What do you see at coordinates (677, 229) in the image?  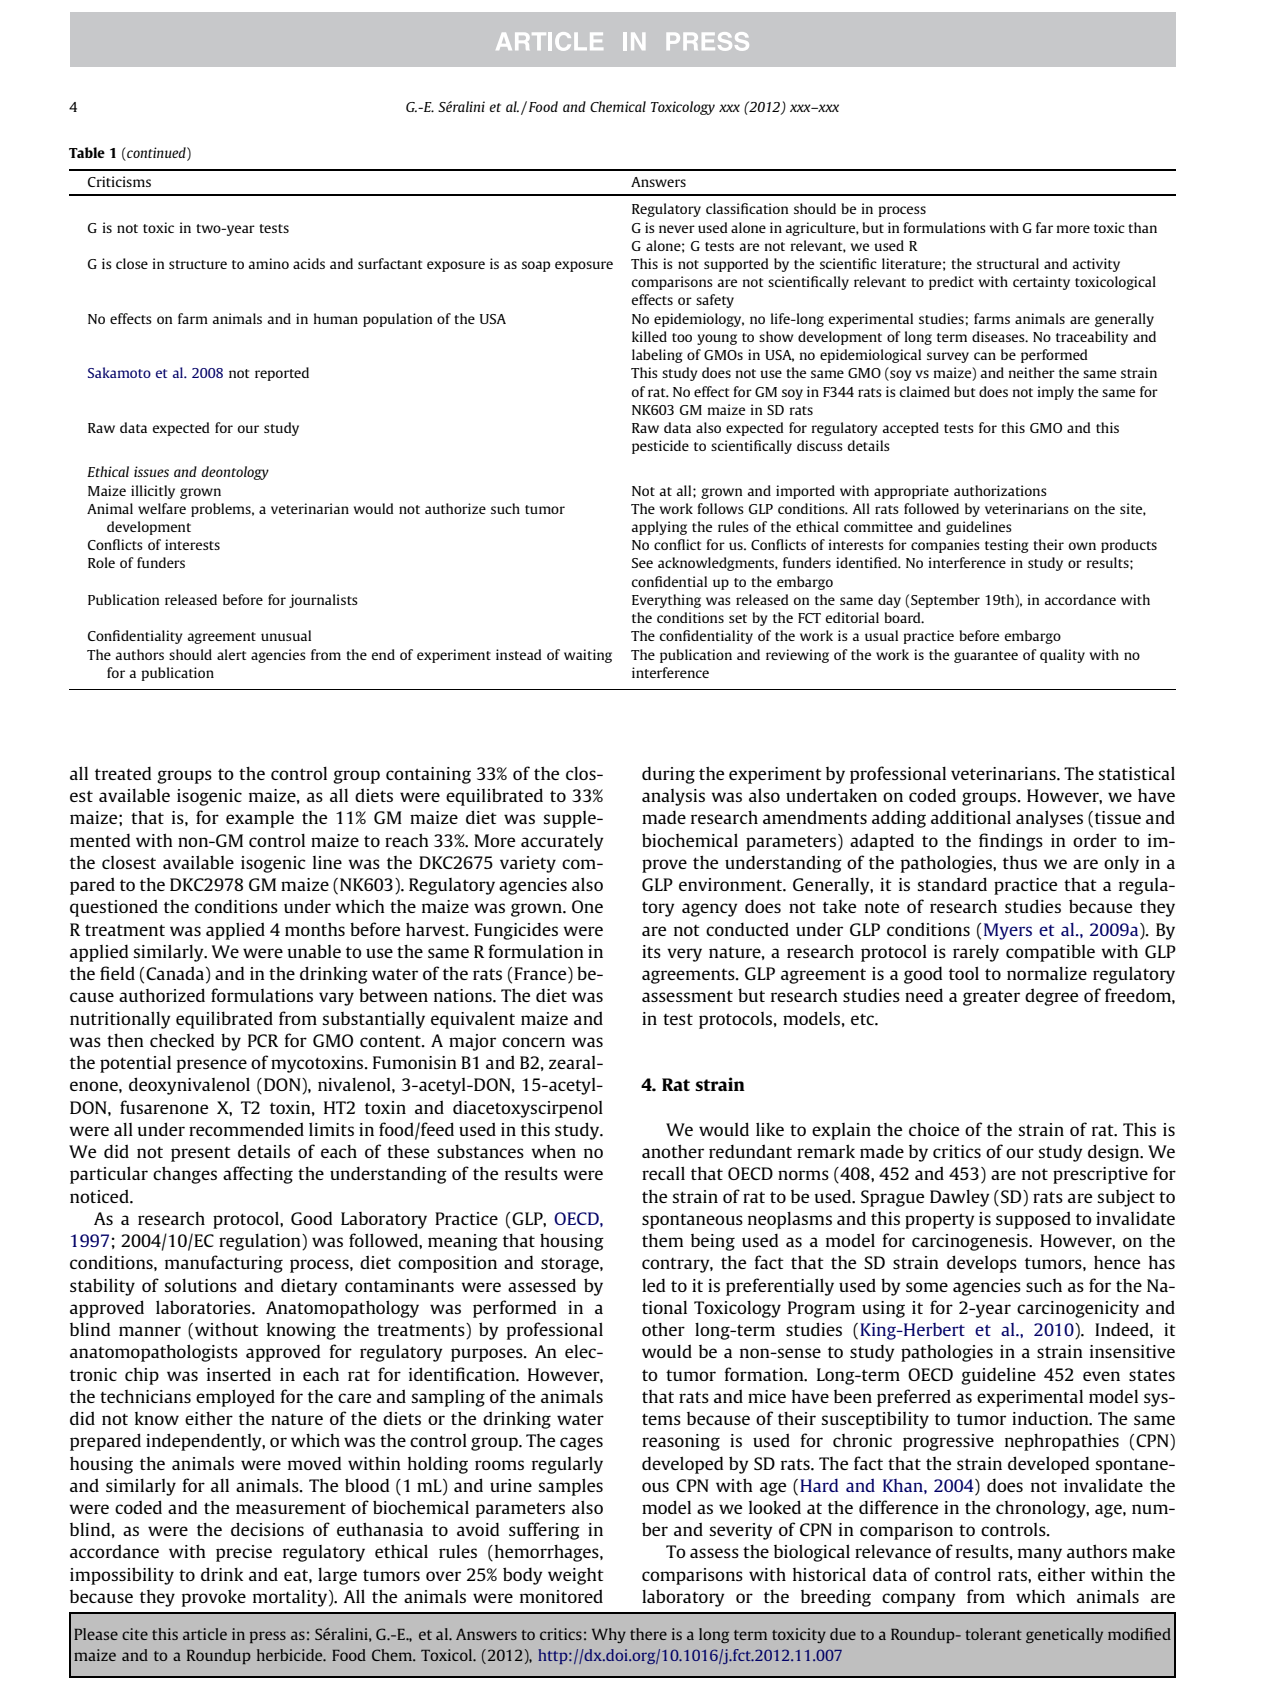 I see `never` at bounding box center [677, 229].
